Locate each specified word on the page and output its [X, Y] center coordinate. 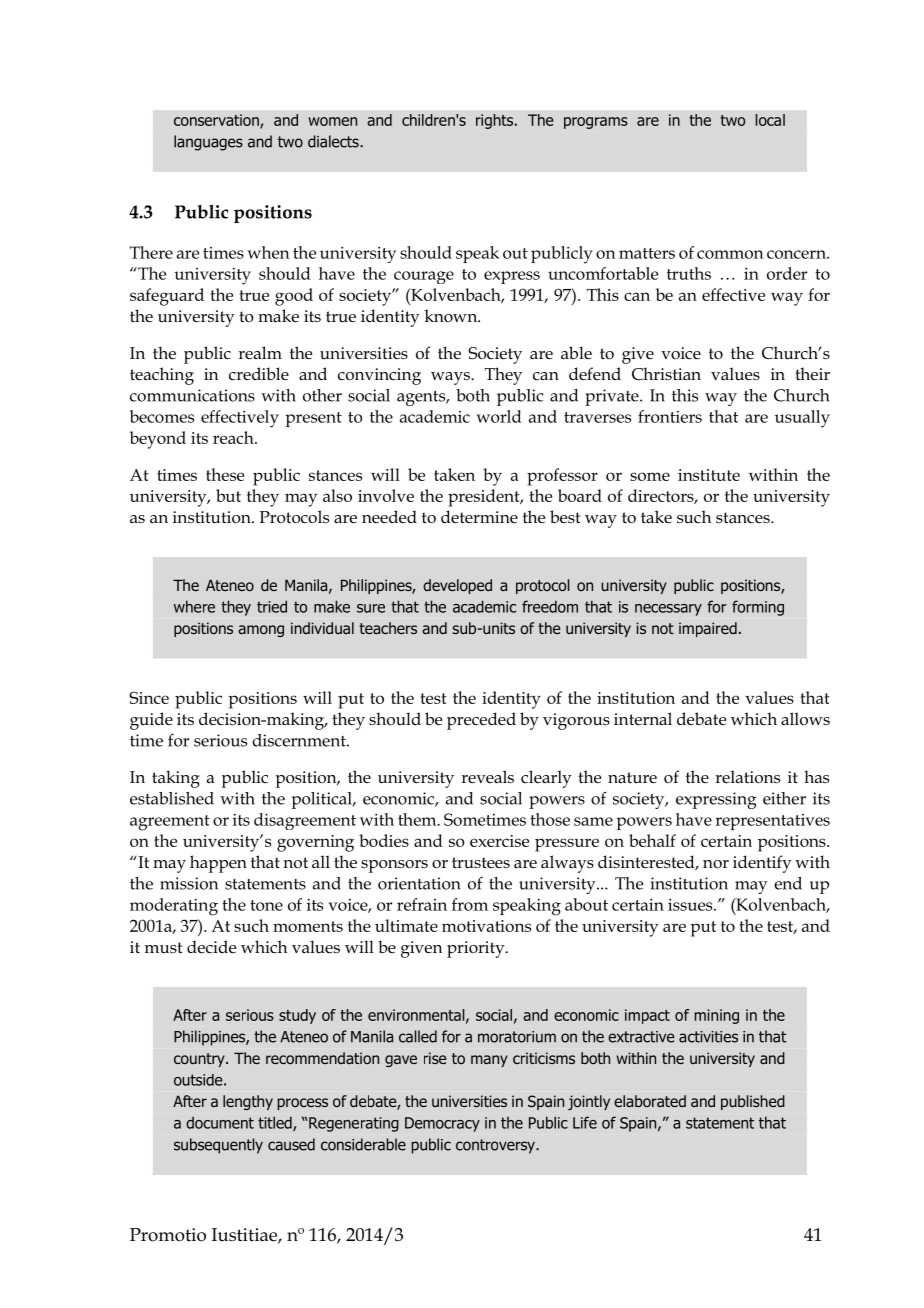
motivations [486, 926]
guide [151, 721]
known [452, 315]
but [228, 495]
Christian [666, 373]
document [220, 1123]
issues [691, 905]
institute [709, 475]
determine [479, 516]
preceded [481, 721]
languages [208, 143]
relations [747, 777]
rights [496, 121]
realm [260, 352]
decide [211, 947]
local [770, 120]
